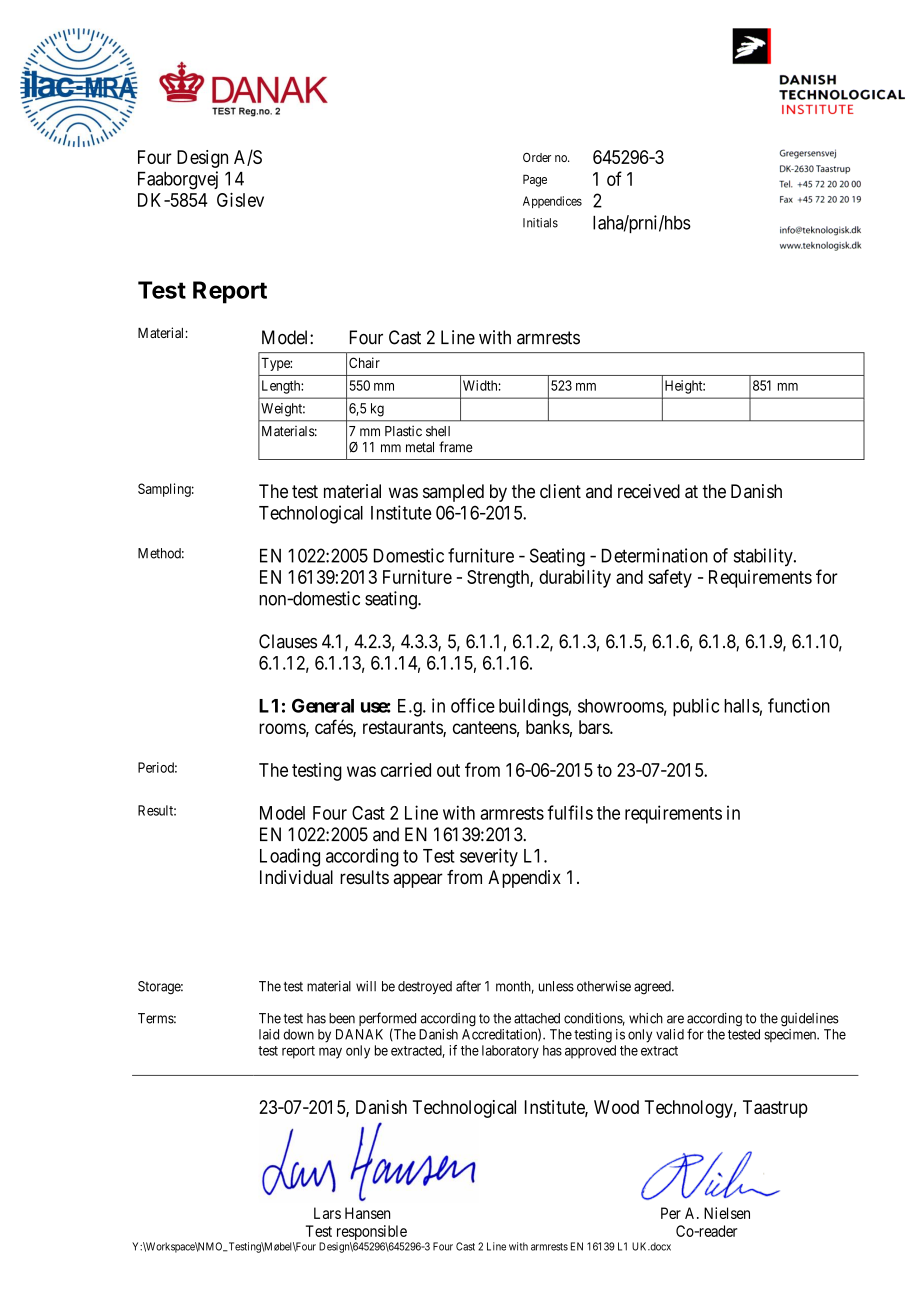 Image resolution: width=924 pixels, height=1308 pixels. What do you see at coordinates (552, 202) in the screenshot?
I see `Appendices` at bounding box center [552, 202].
